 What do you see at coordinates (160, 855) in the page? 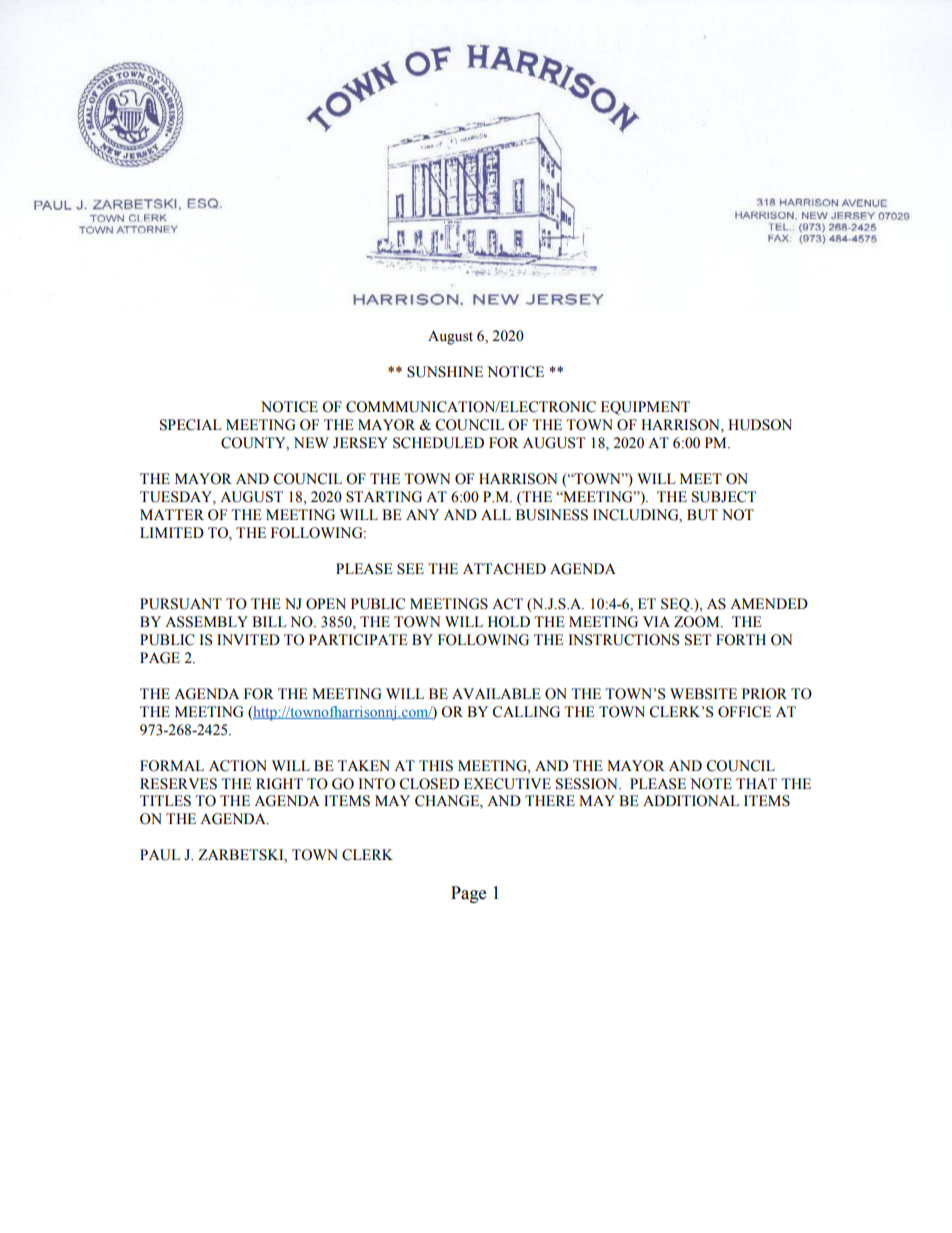
I see `PAUL` at bounding box center [160, 855].
